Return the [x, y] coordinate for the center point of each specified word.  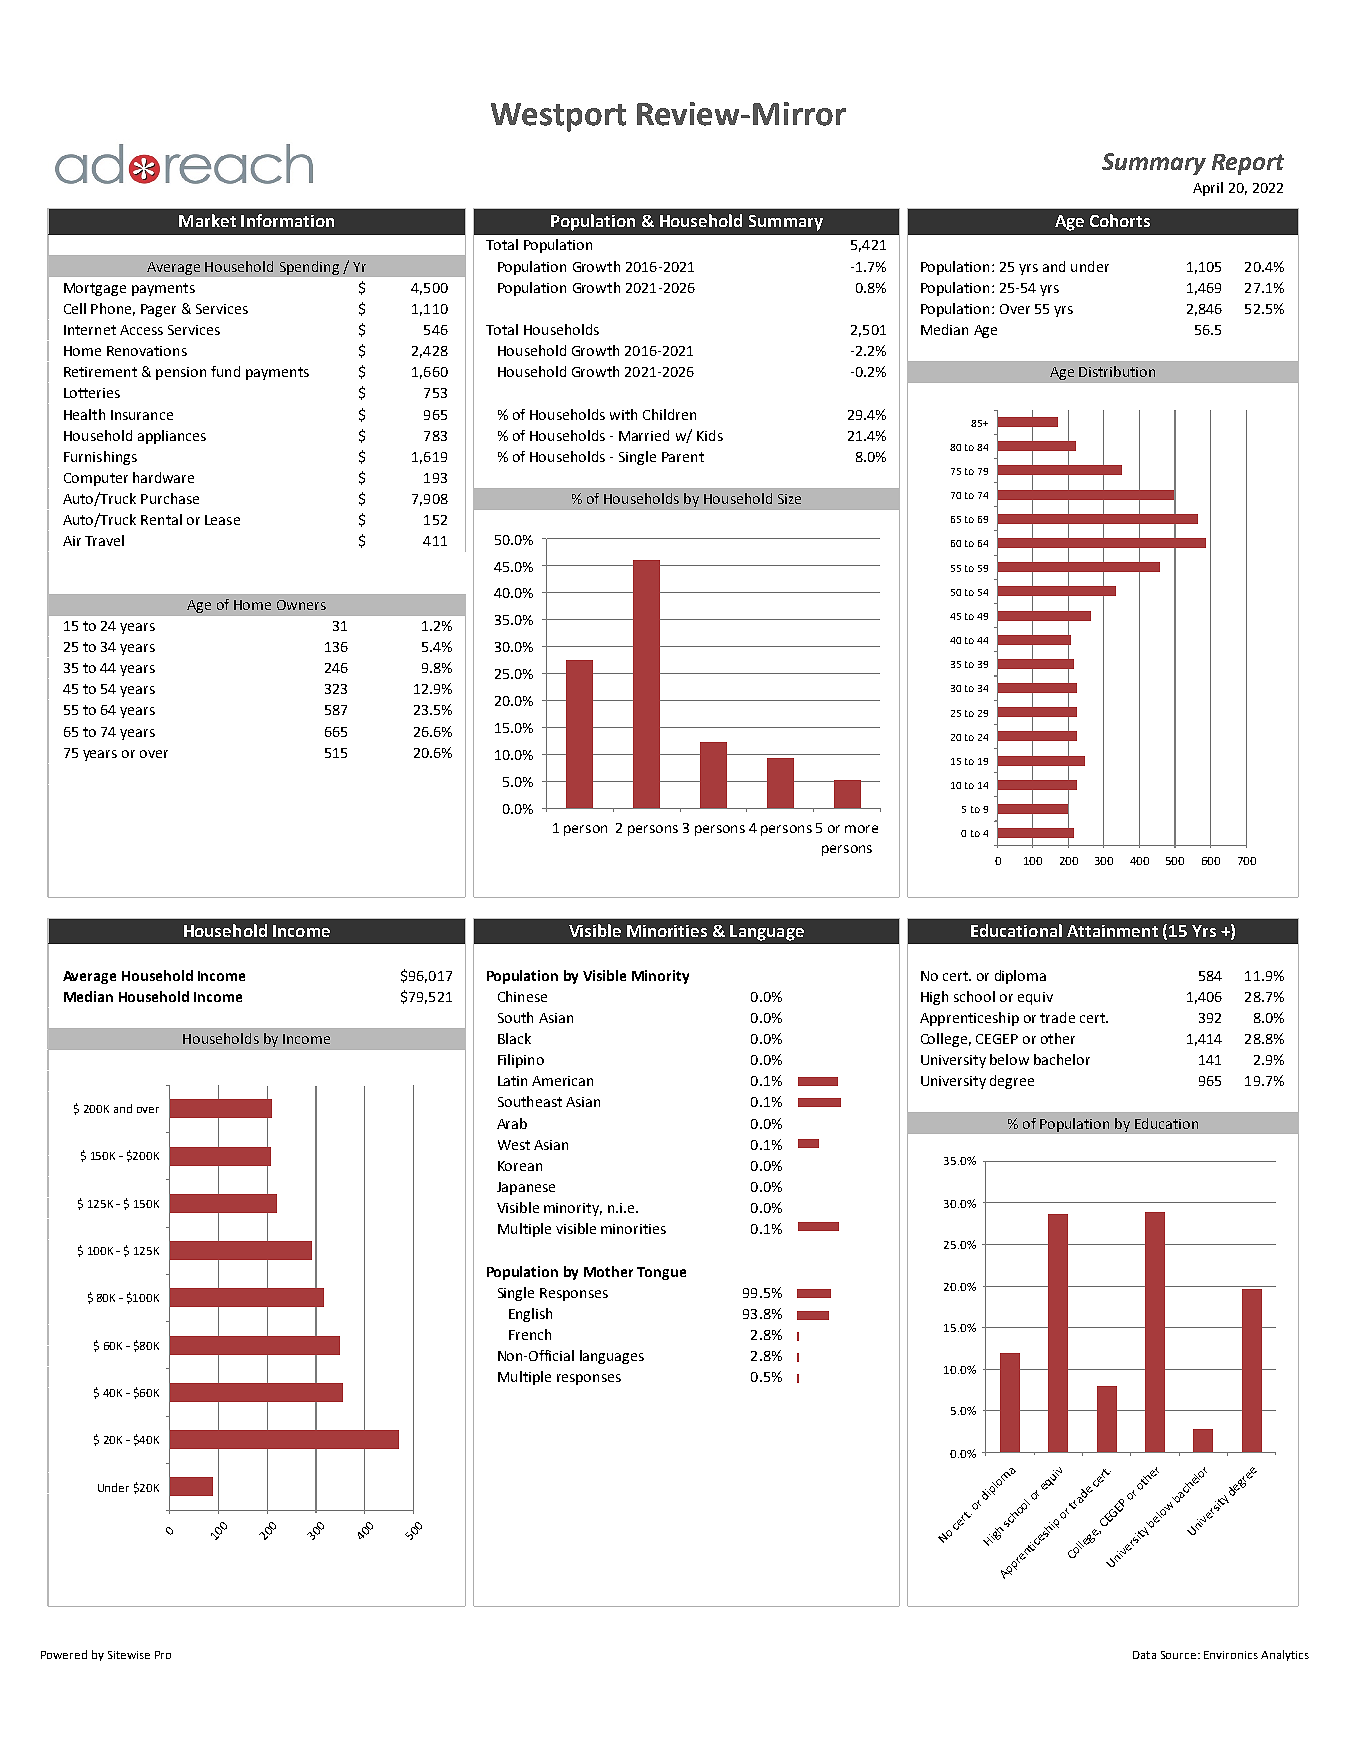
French [530, 1334]
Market [207, 220]
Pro [163, 1655]
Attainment [1112, 931]
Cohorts [1120, 220]
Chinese [522, 996]
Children [669, 414]
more [861, 829]
